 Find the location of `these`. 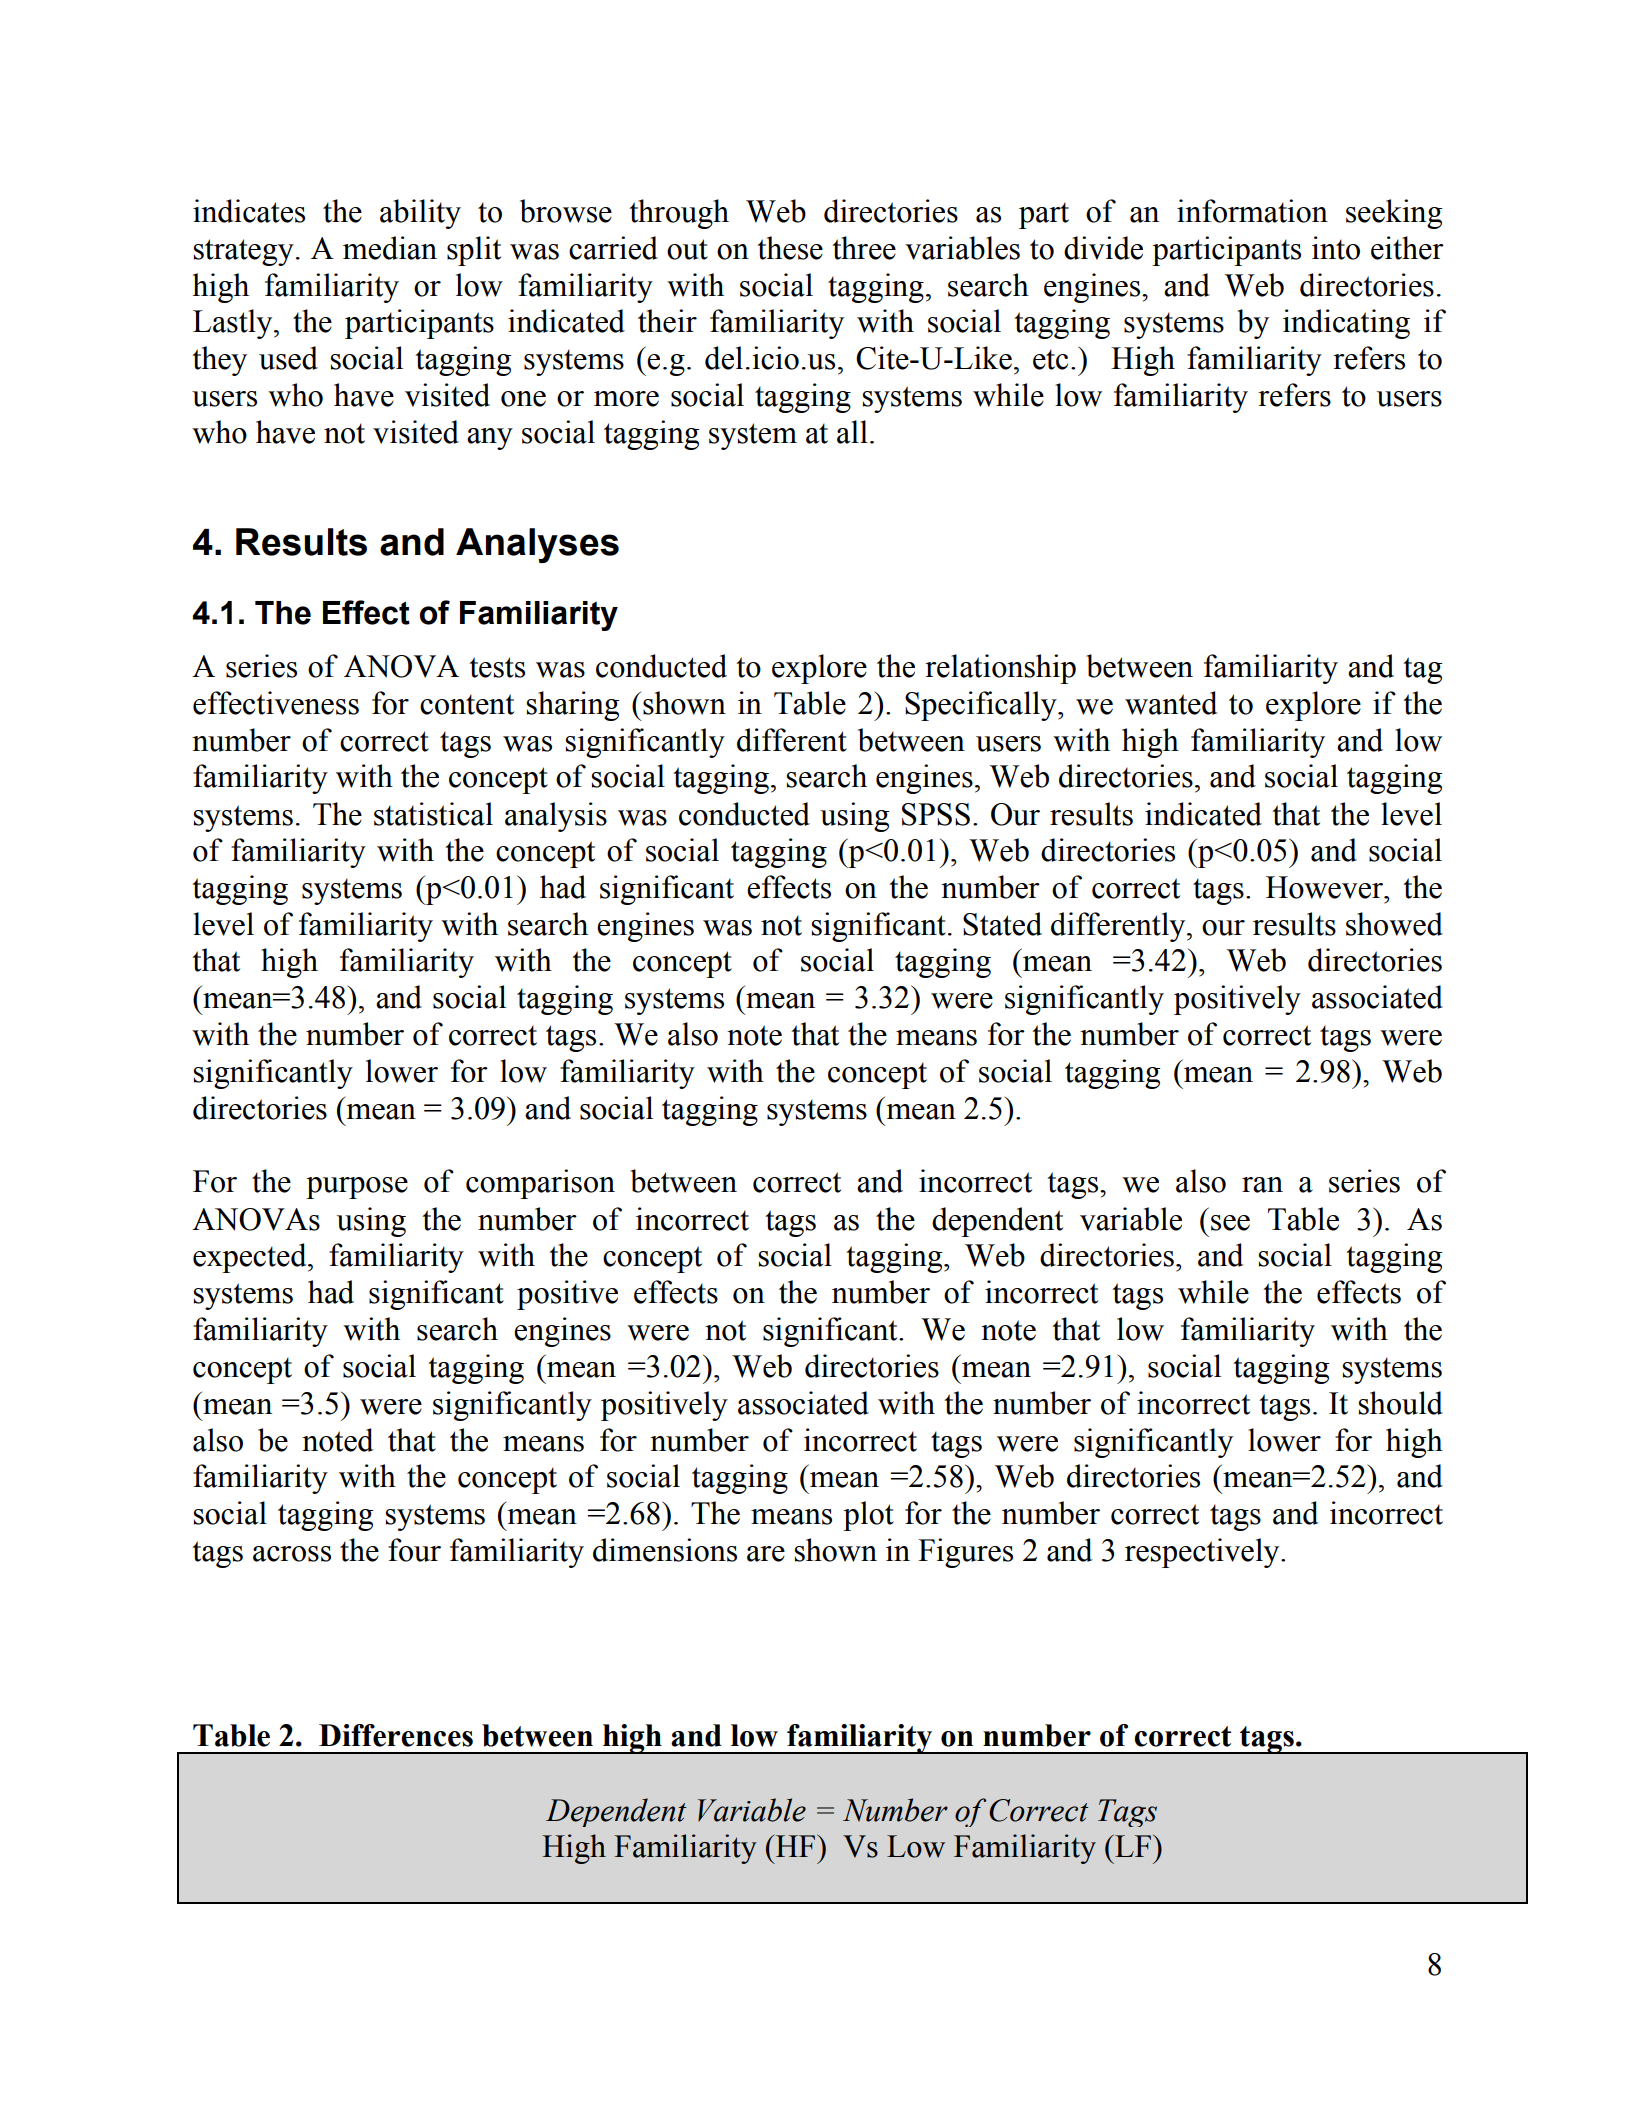

these is located at coordinates (790, 248).
